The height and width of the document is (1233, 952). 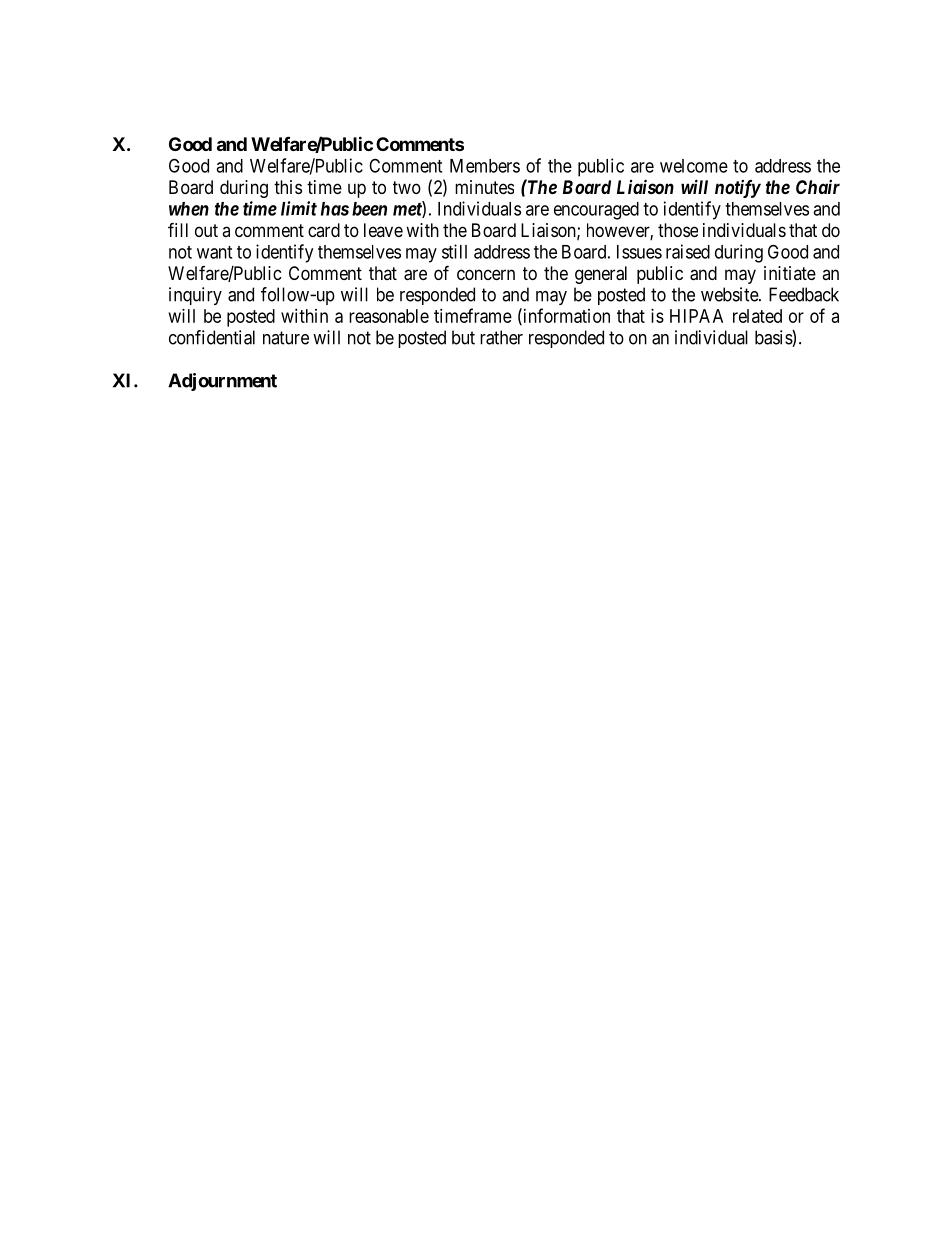 What do you see at coordinates (486, 274) in the document?
I see `concern` at bounding box center [486, 274].
